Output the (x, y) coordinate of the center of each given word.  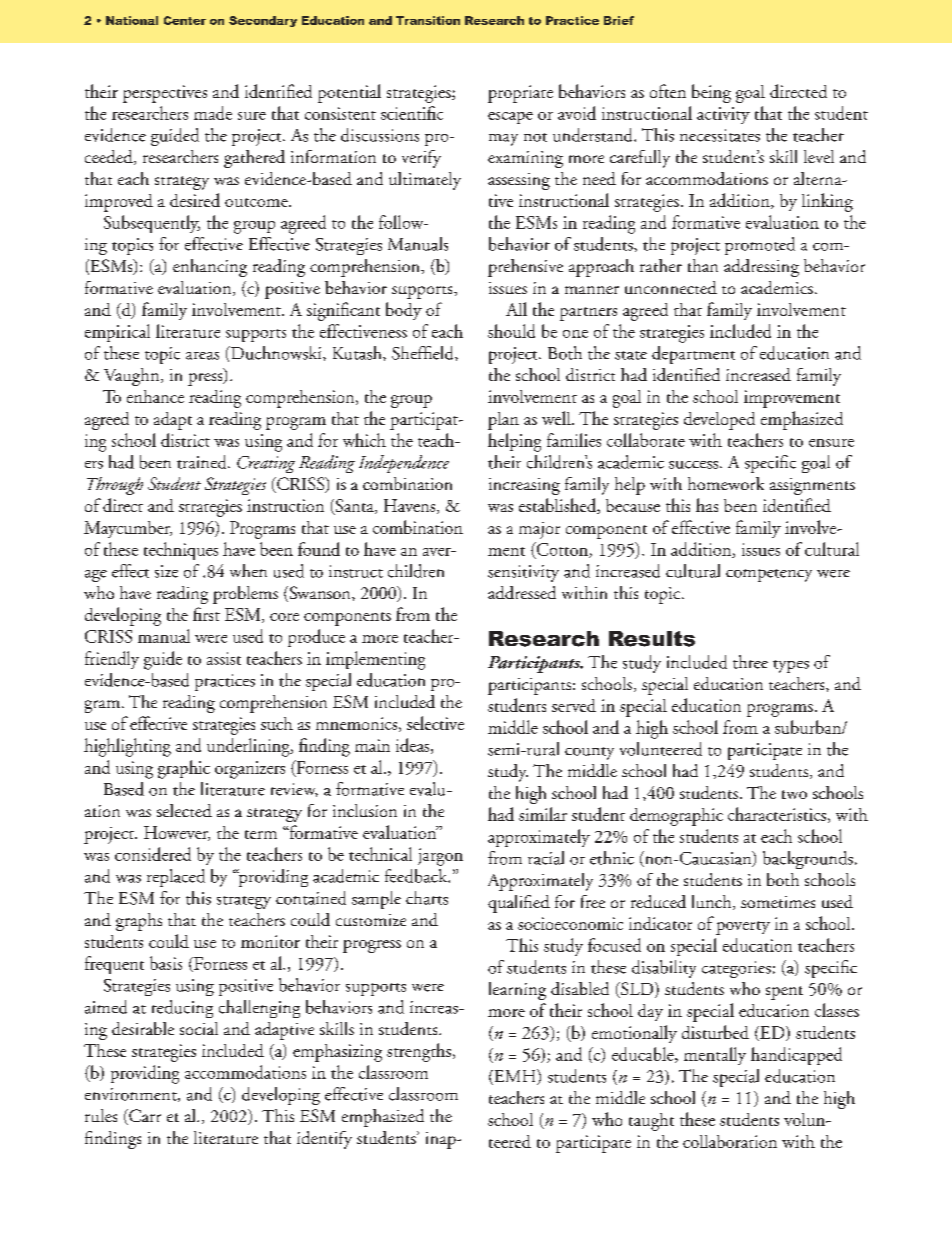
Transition (428, 20)
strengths (419, 1052)
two (794, 794)
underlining (249, 747)
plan (503, 421)
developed (719, 421)
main (372, 745)
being (711, 93)
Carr (144, 1117)
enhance (155, 396)
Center (185, 20)
